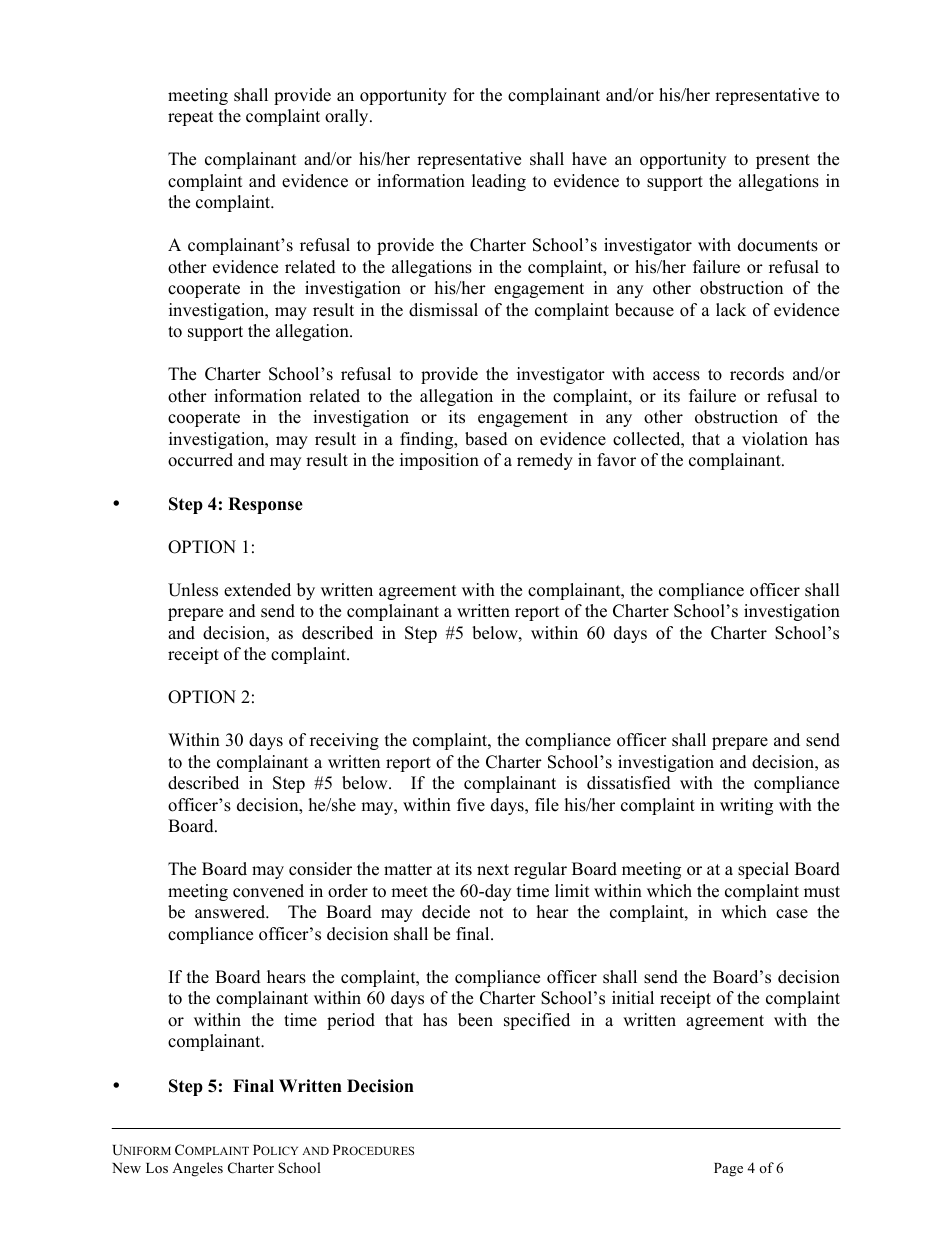  I want to click on violation, so click(775, 439).
